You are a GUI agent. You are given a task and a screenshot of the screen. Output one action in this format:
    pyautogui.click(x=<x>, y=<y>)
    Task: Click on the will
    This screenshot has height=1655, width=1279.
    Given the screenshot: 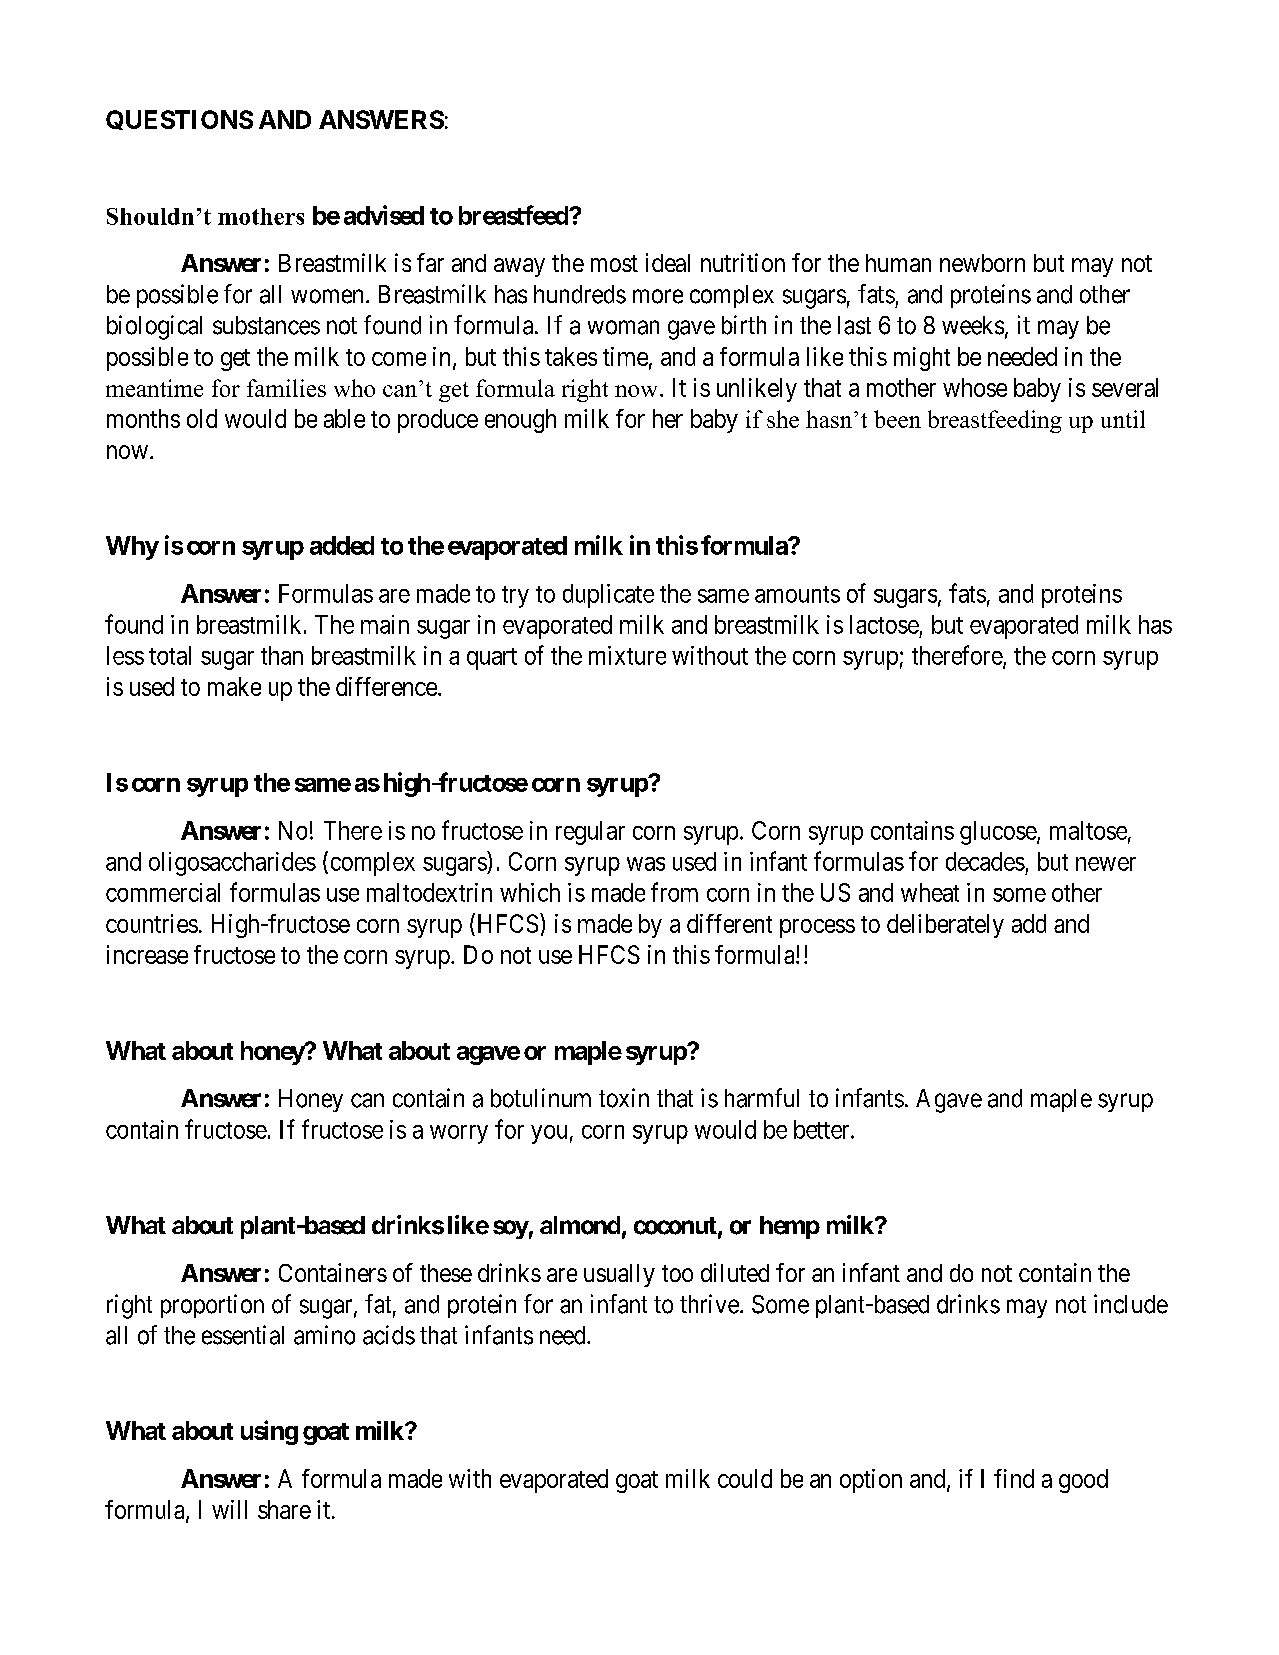 What is the action you would take?
    pyautogui.click(x=229, y=1509)
